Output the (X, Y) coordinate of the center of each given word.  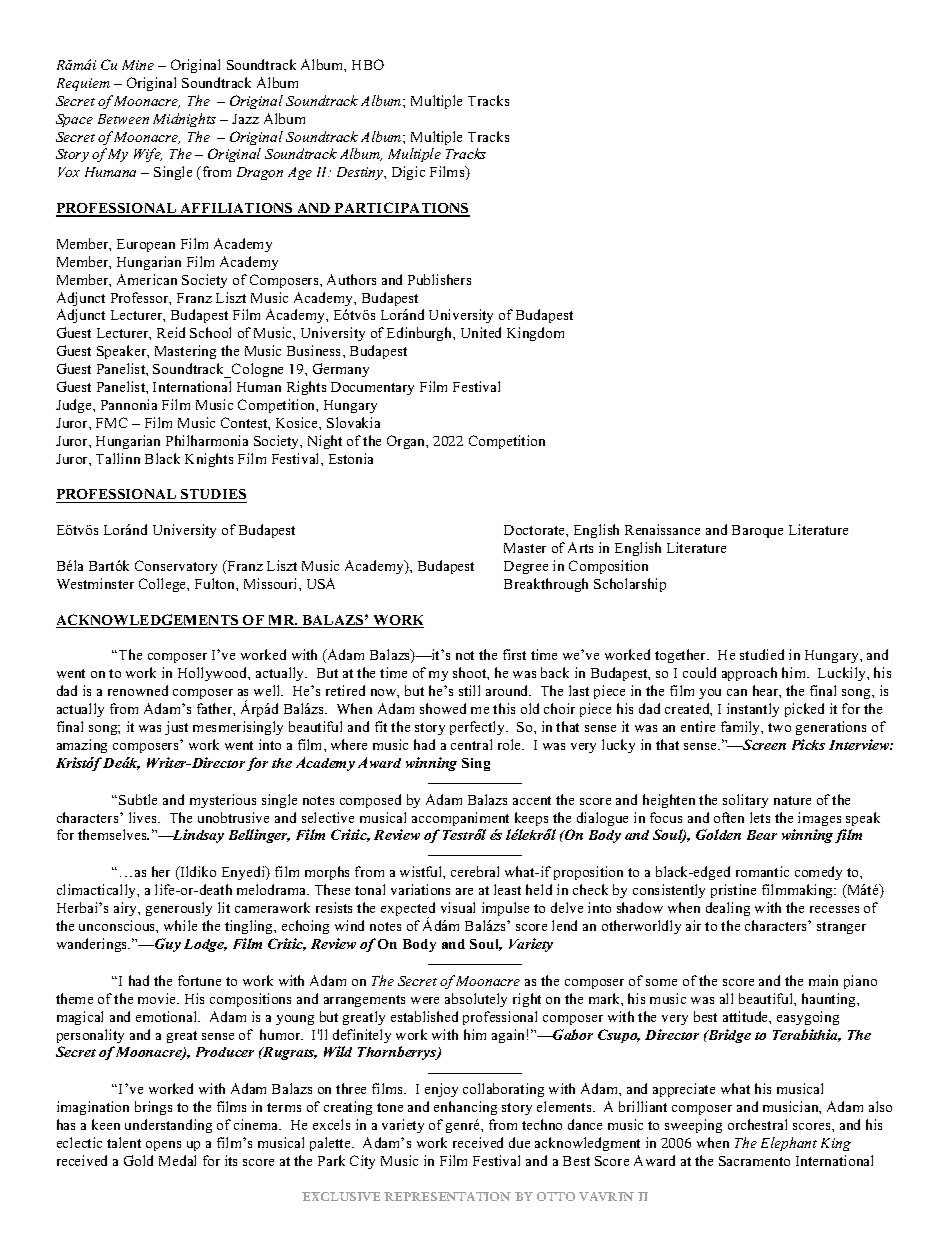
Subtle (138, 799)
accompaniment (460, 819)
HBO (368, 64)
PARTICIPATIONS (401, 209)
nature (792, 800)
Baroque (757, 531)
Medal (177, 1160)
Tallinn (118, 458)
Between (123, 119)
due (519, 1142)
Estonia (351, 458)
